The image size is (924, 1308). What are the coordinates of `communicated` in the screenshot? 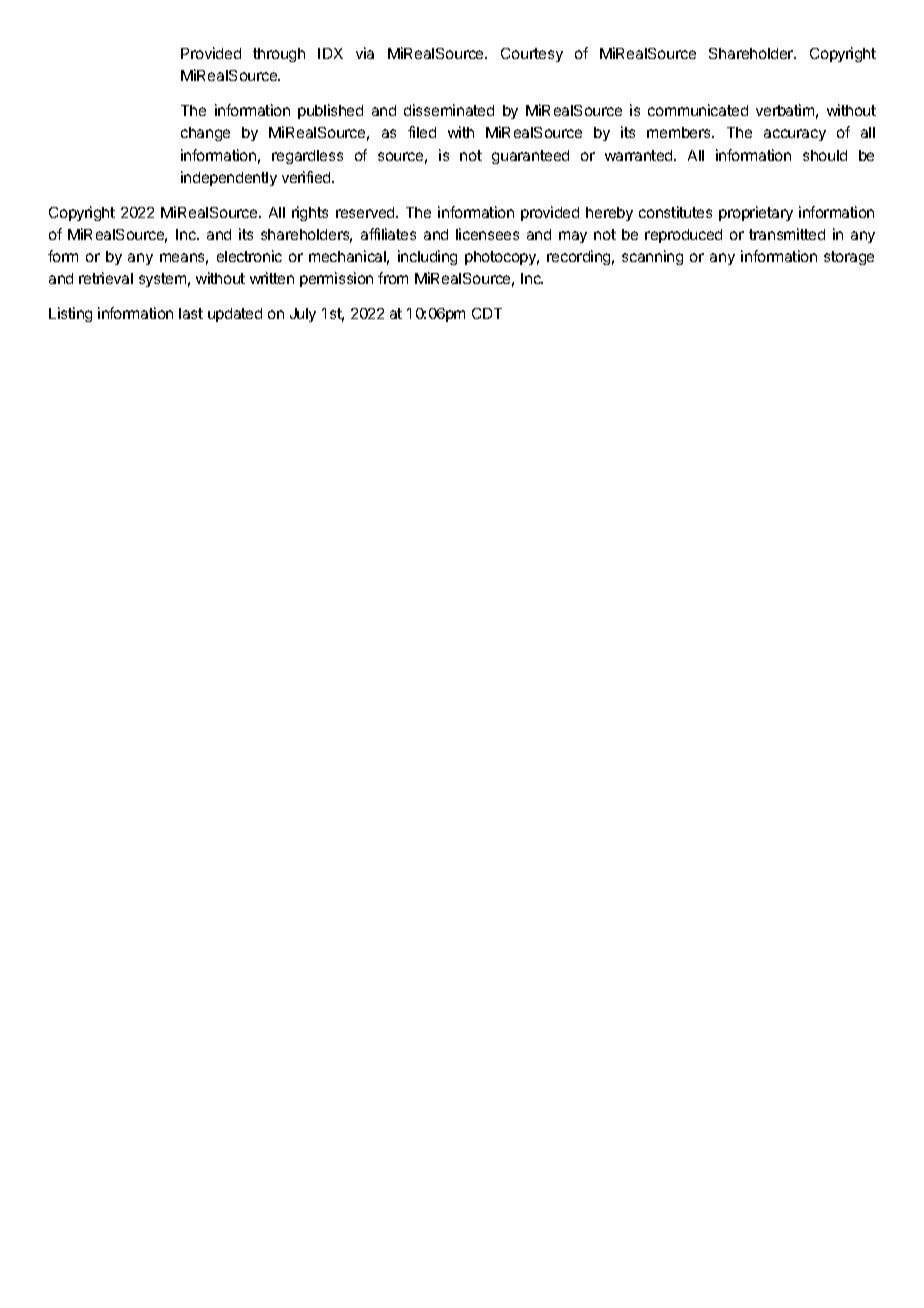 It's located at (698, 110).
